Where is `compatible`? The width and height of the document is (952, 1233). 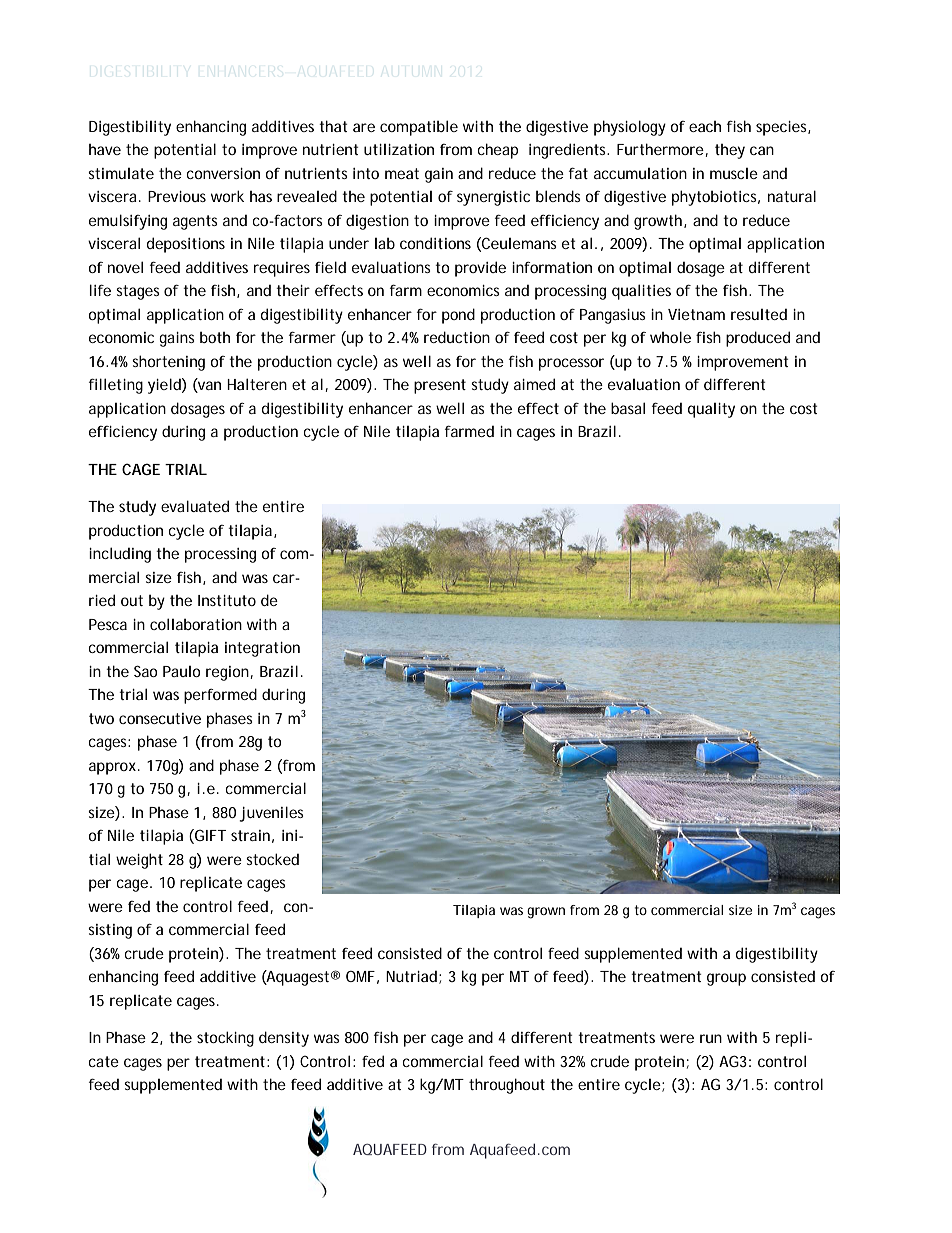 compatible is located at coordinates (419, 128).
